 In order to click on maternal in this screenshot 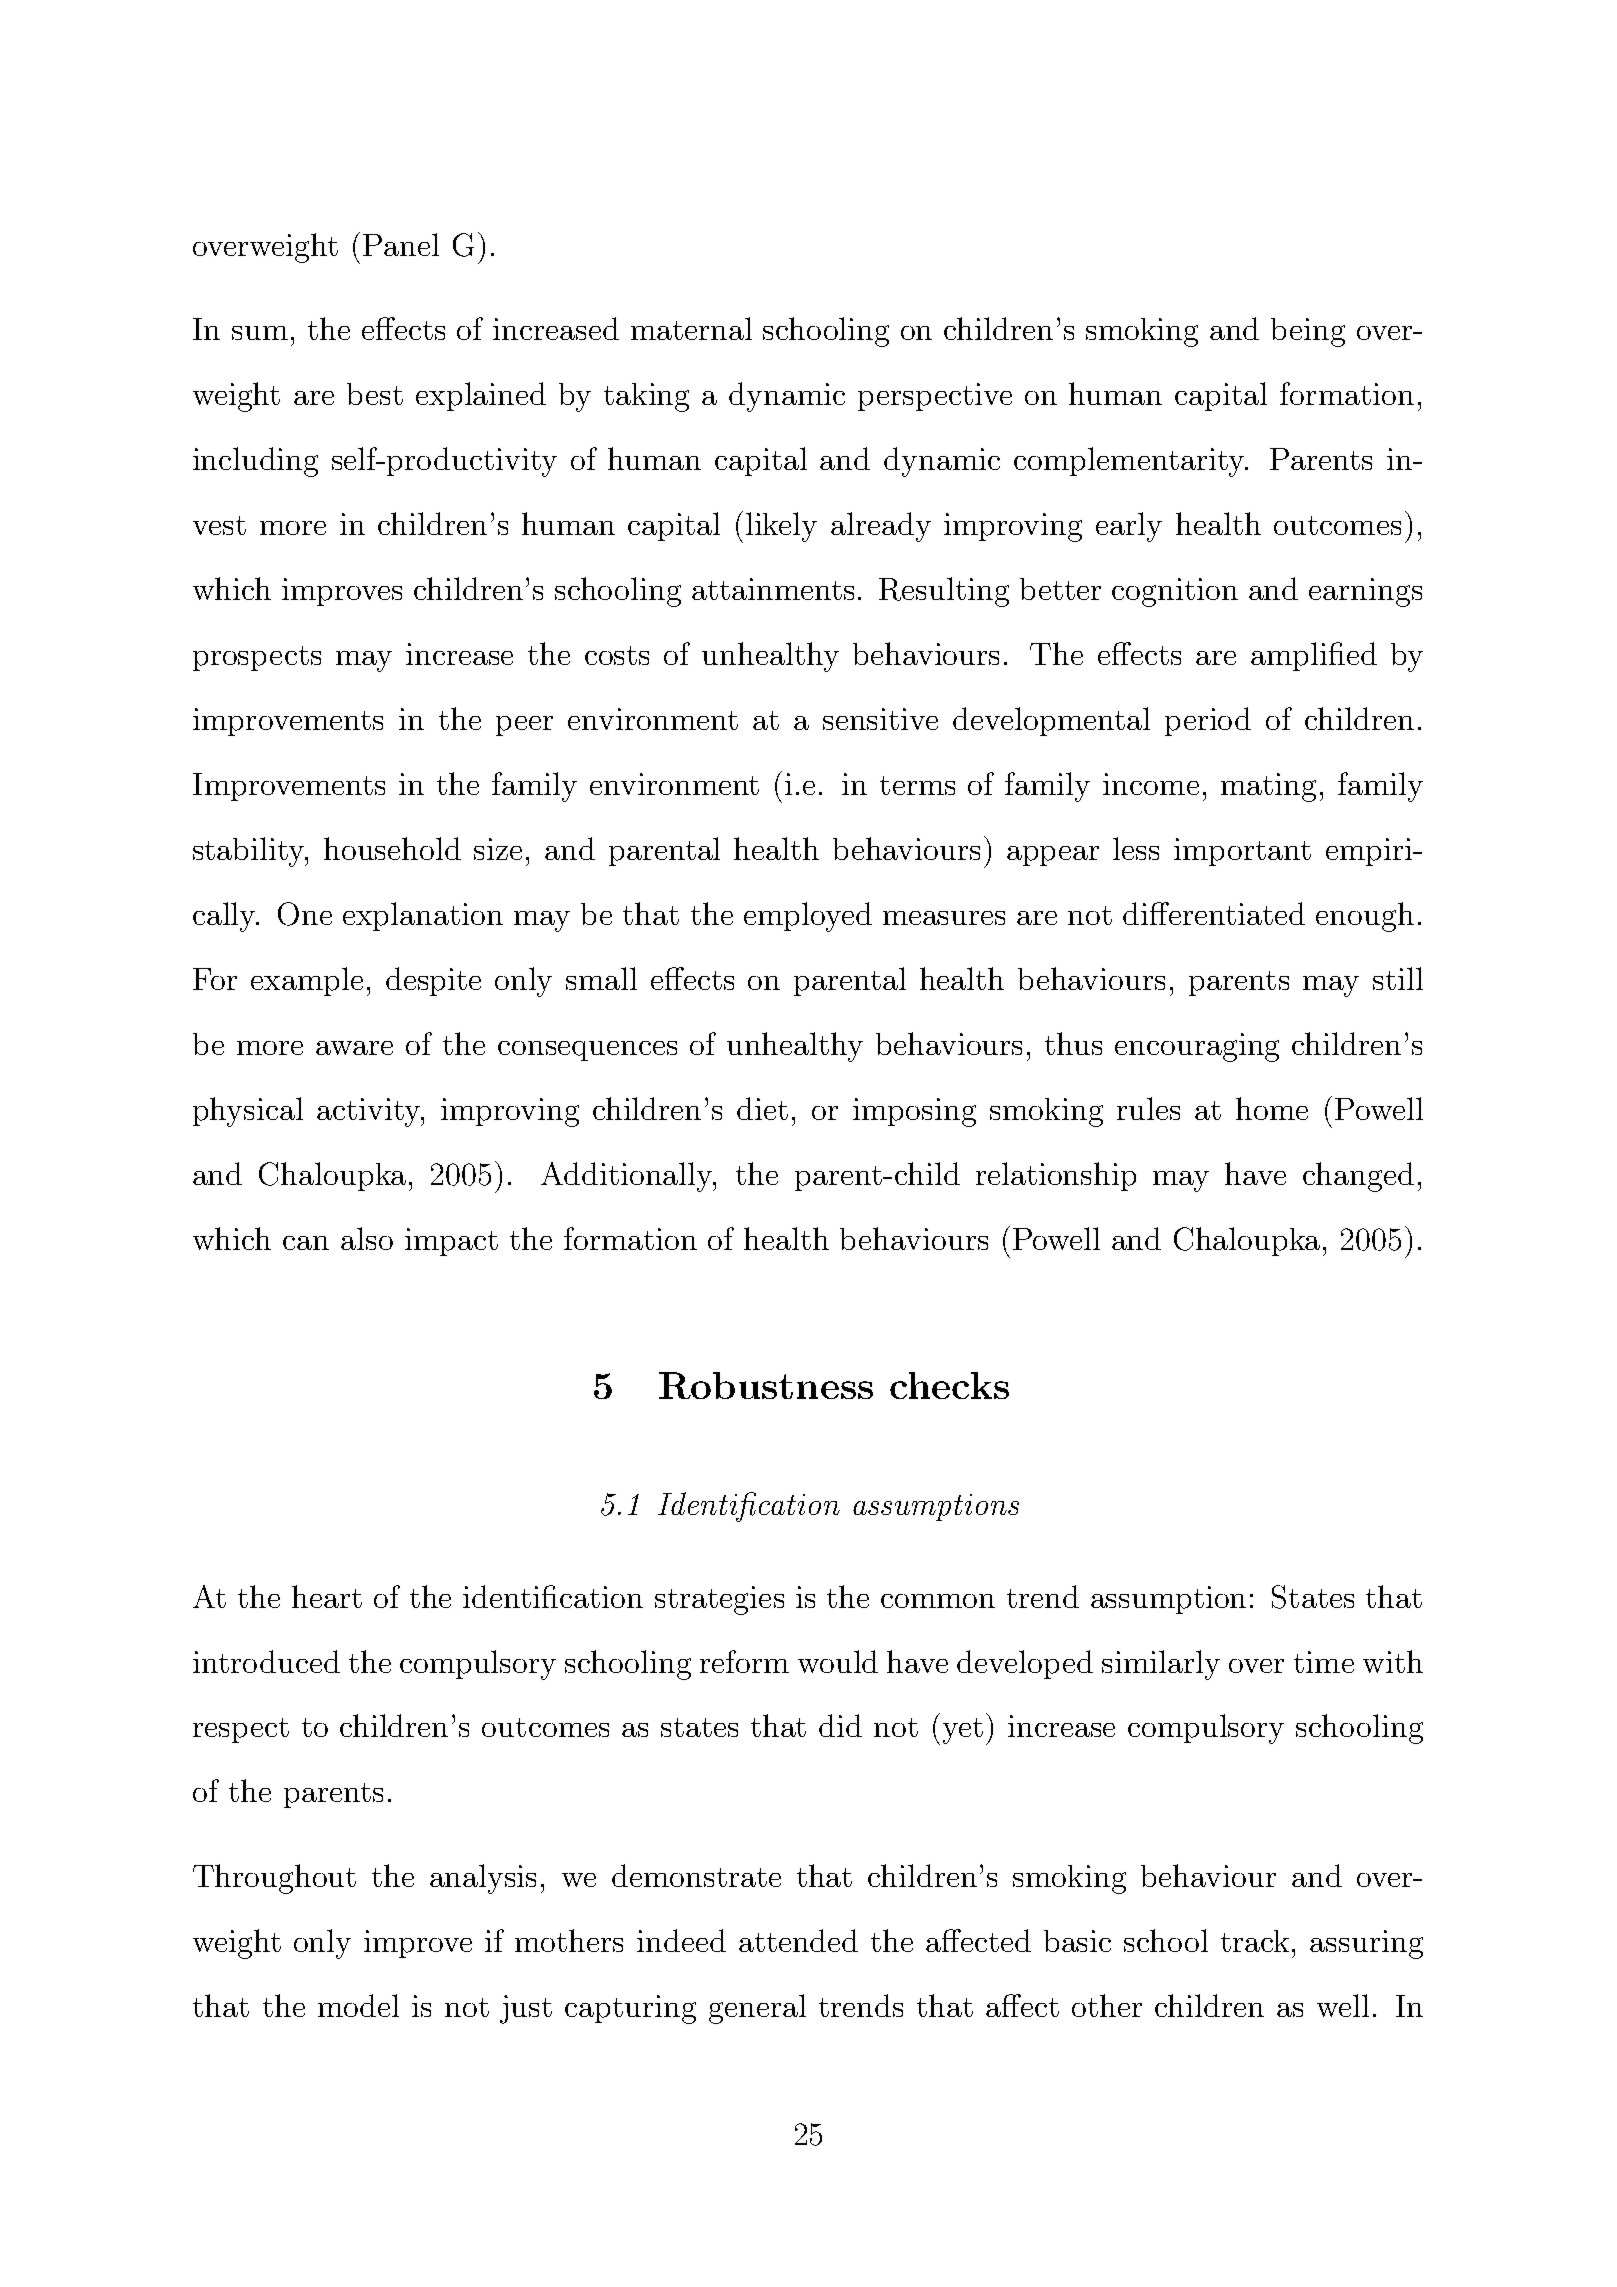, I will do `click(691, 328)`.
